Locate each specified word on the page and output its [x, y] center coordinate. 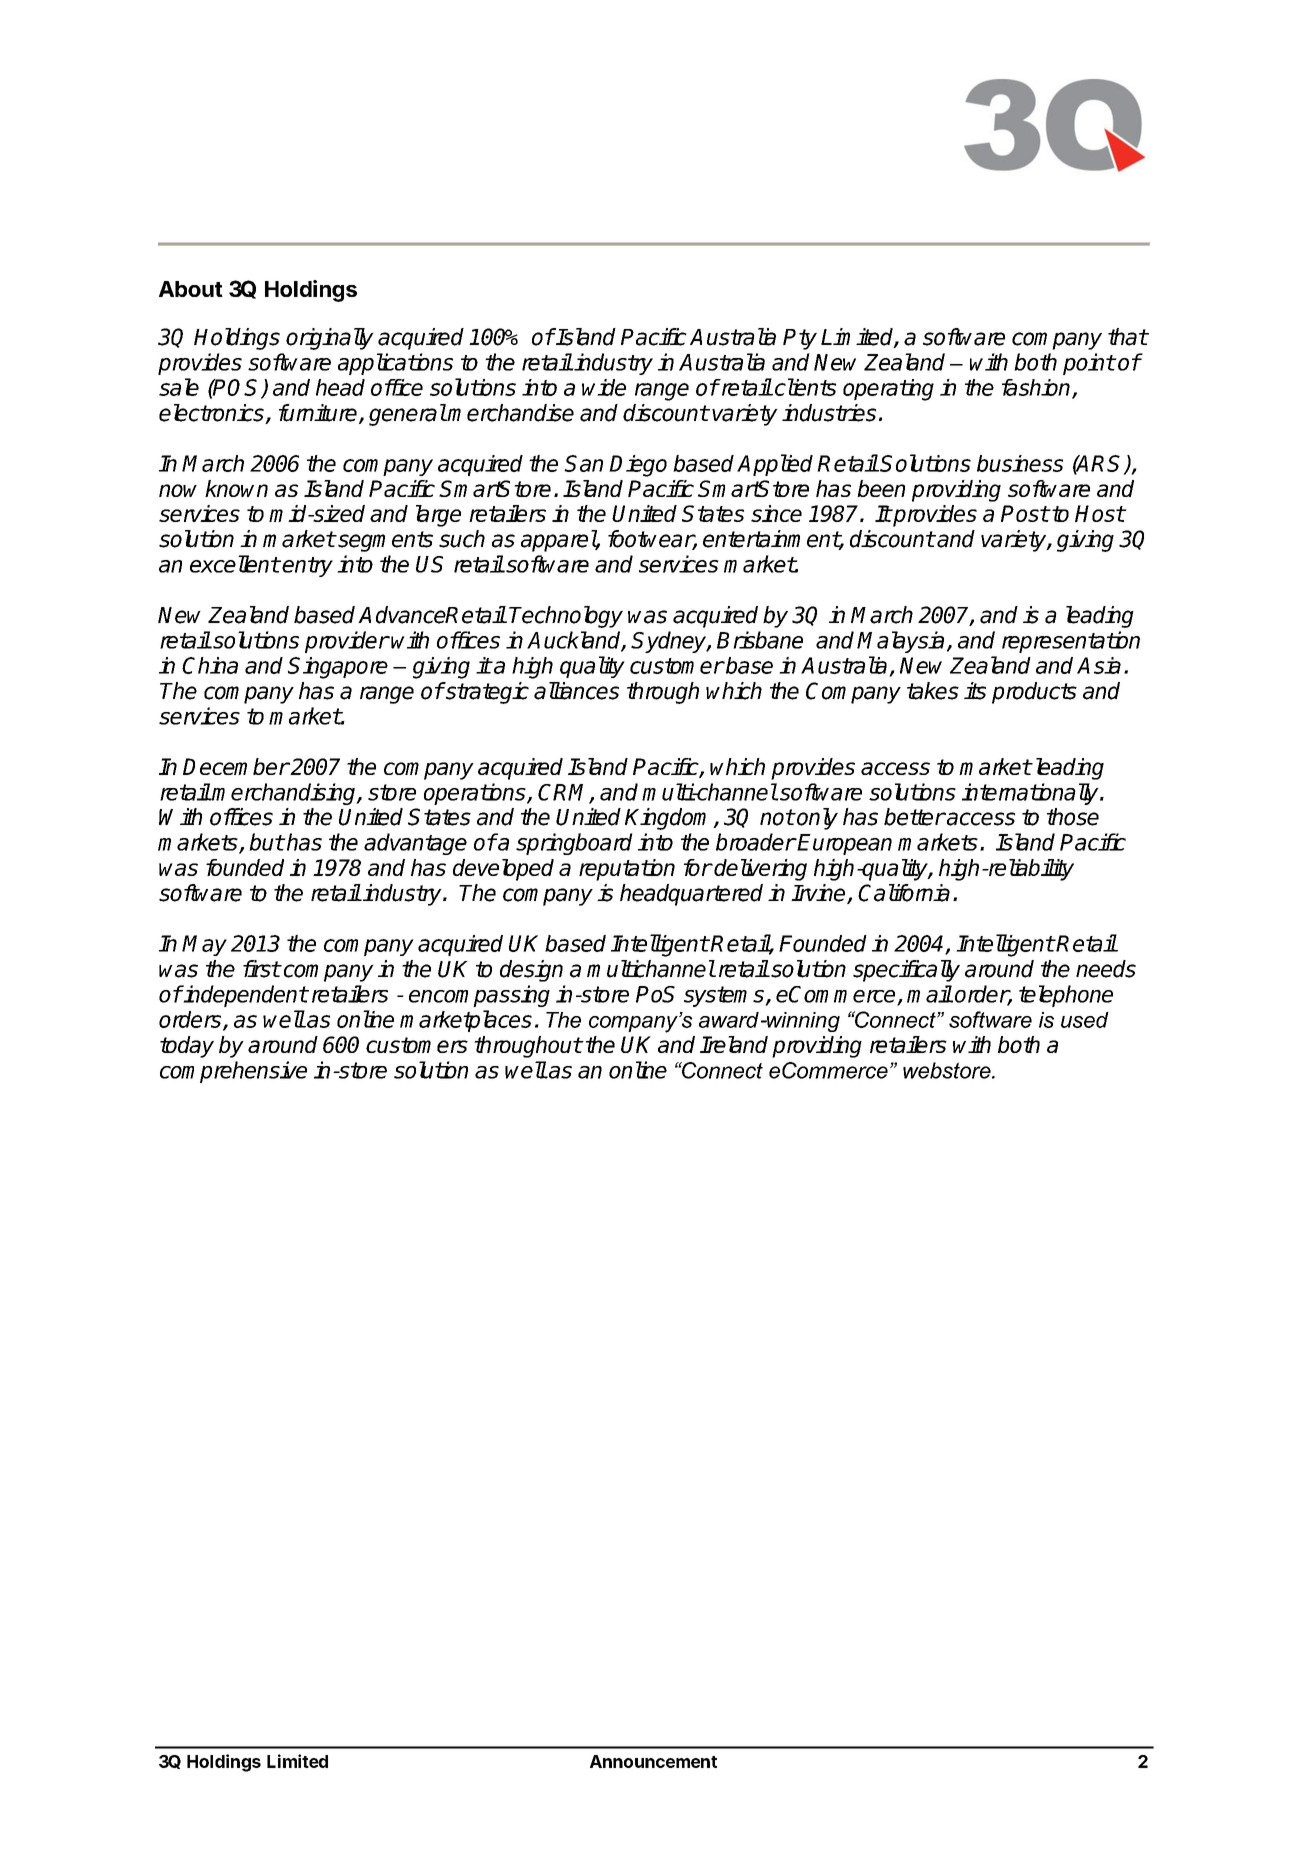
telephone [1066, 996]
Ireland [734, 1044]
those [1073, 817]
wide [604, 387]
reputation [627, 870]
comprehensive [233, 1072]
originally [330, 339]
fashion [1037, 388]
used [1085, 1020]
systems [725, 996]
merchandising [284, 794]
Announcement [653, 1761]
